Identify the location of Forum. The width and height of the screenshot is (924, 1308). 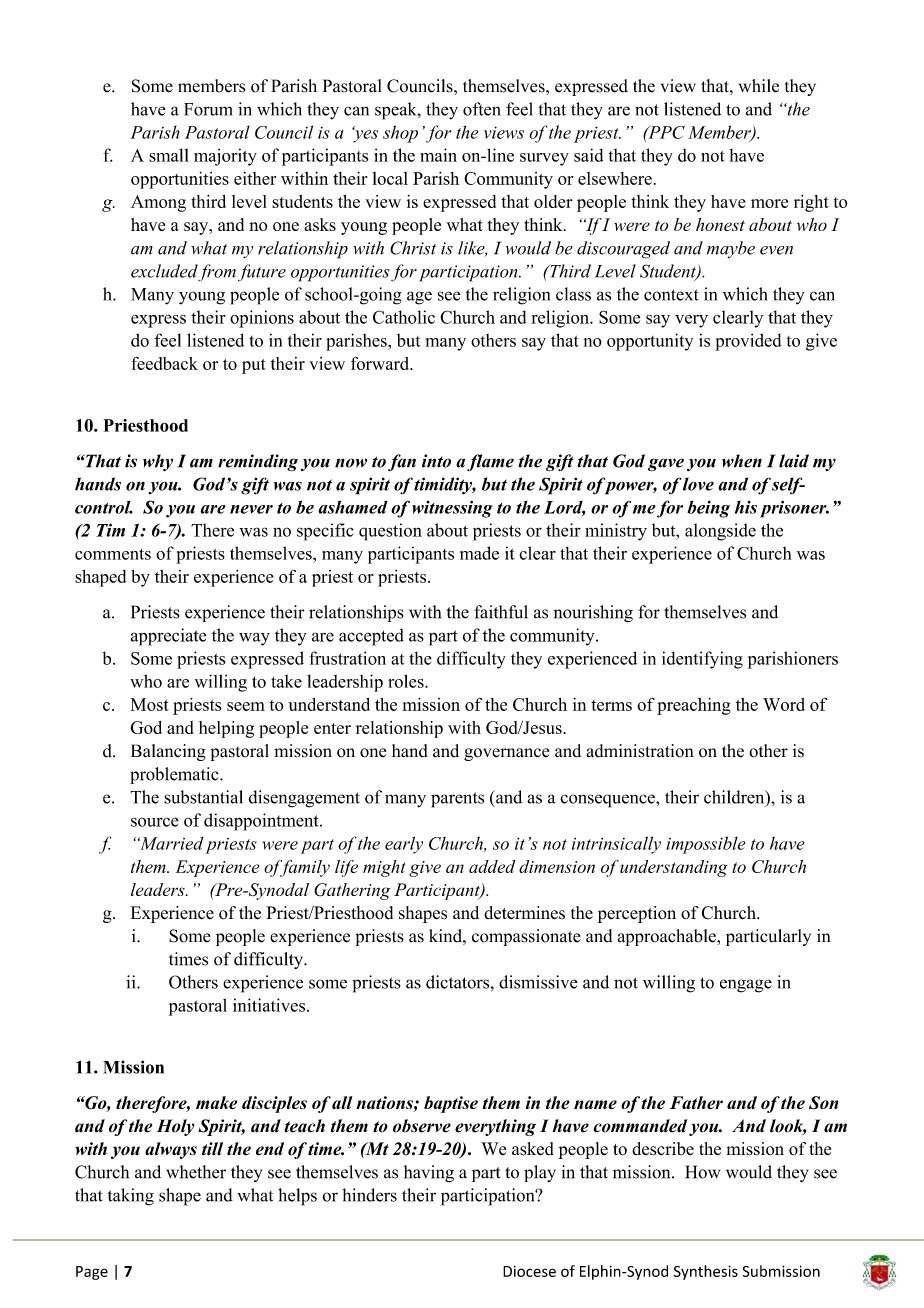
(208, 109).
